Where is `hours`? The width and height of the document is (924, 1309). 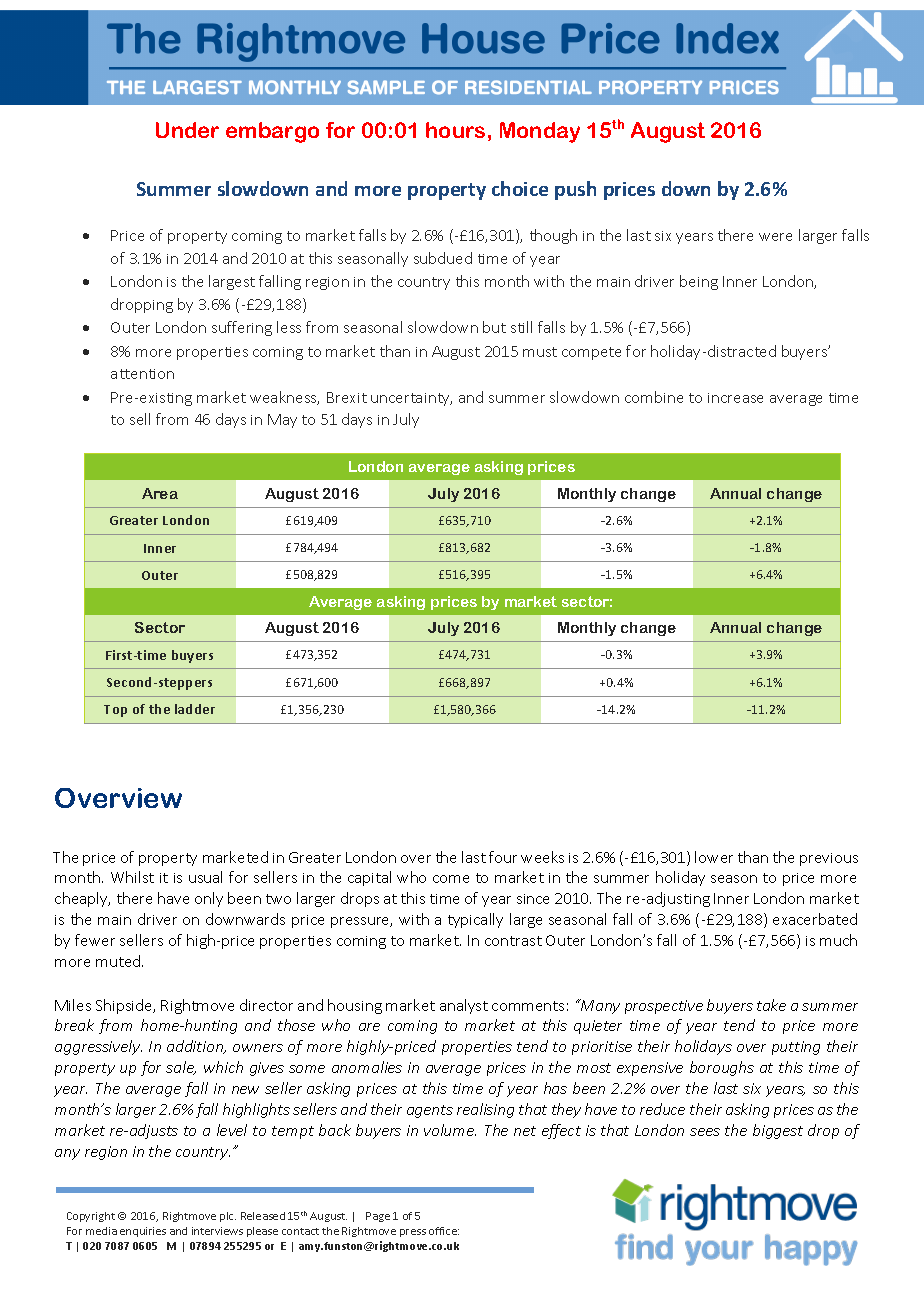
hours is located at coordinates (455, 130).
